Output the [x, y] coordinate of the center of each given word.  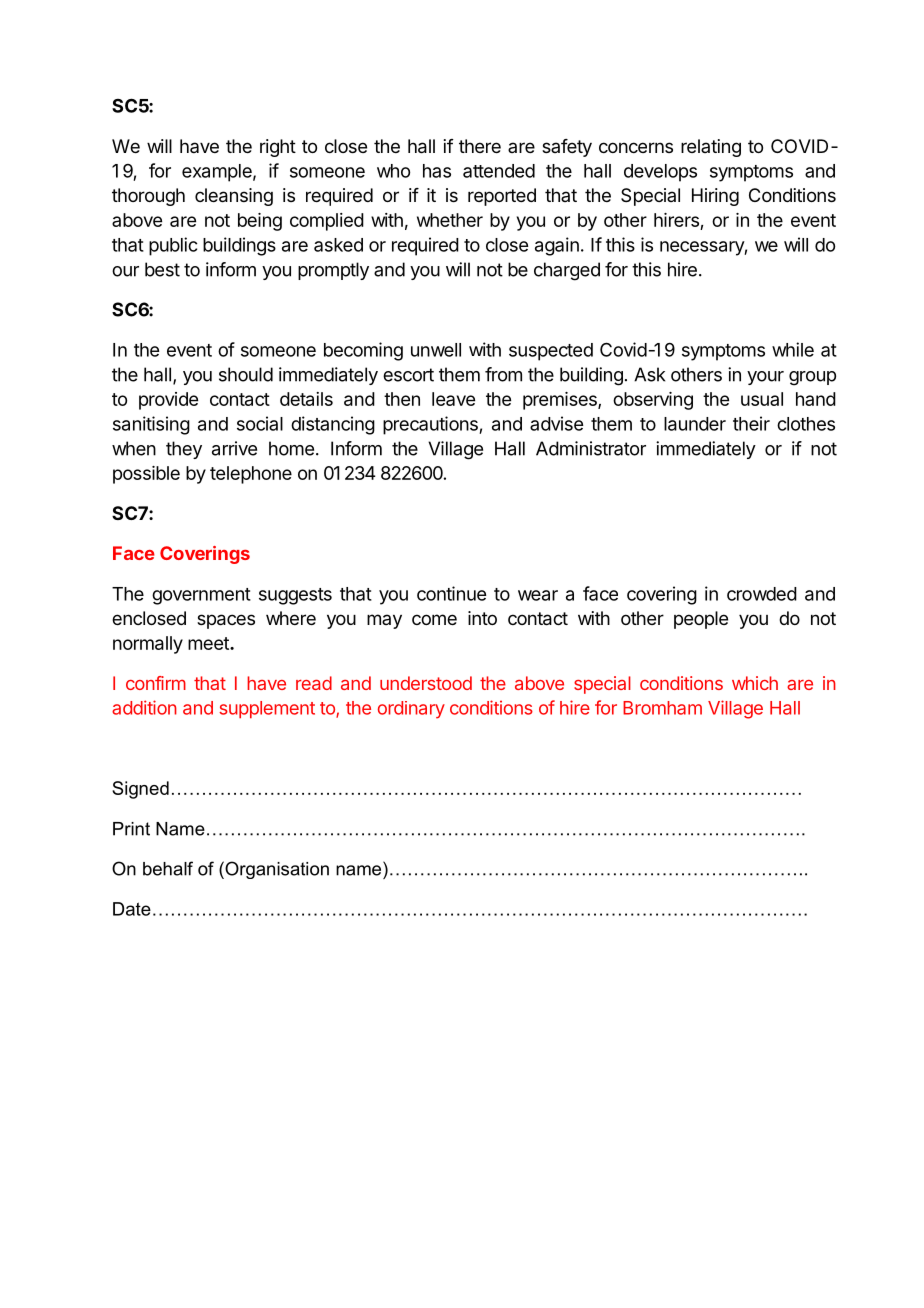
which [755, 683]
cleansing [234, 197]
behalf [168, 868]
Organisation [276, 870]
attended [499, 171]
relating [711, 148]
